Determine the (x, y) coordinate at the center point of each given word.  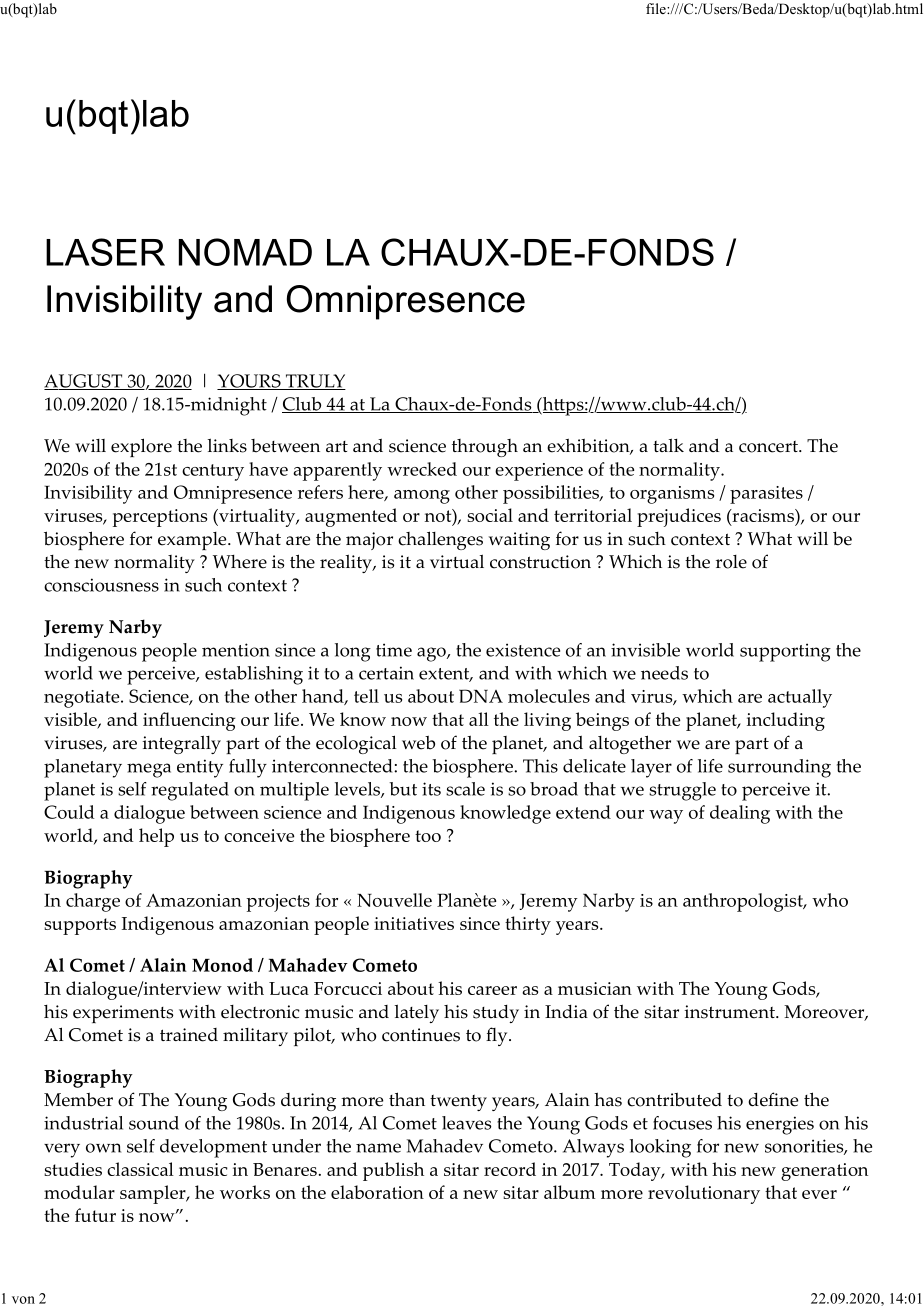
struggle (682, 791)
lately (416, 1013)
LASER (105, 252)
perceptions (160, 518)
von (23, 1300)
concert (769, 447)
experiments (123, 1014)
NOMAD (245, 252)
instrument (730, 1012)
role (731, 562)
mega (149, 770)
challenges (440, 540)
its (431, 789)
